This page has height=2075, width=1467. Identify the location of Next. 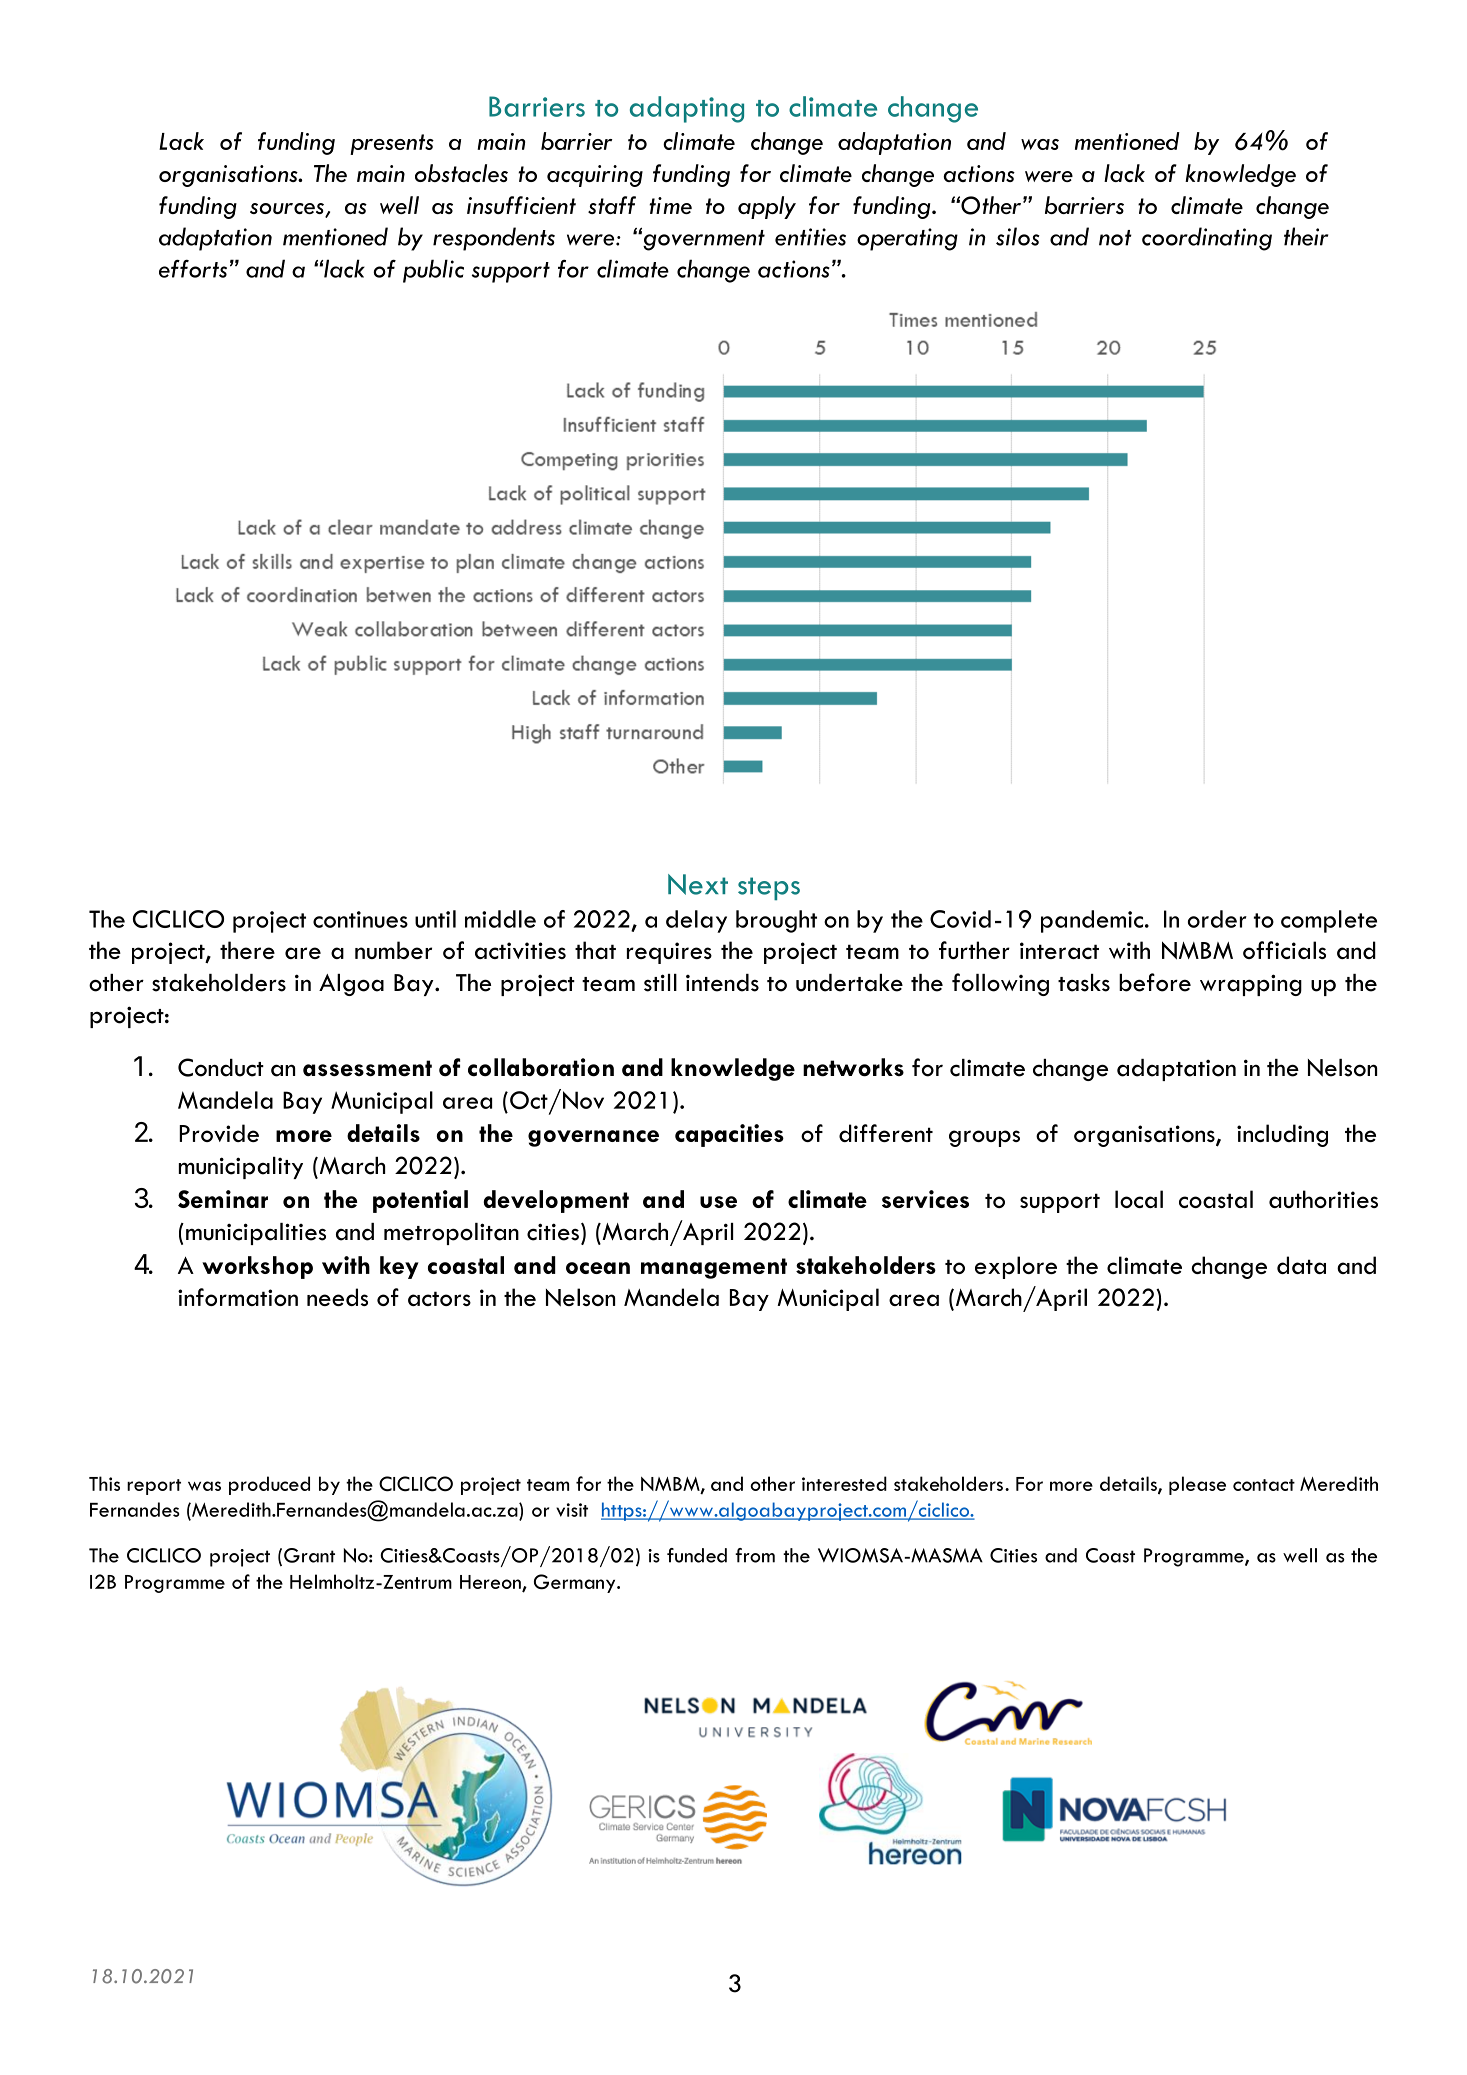
(698, 884).
